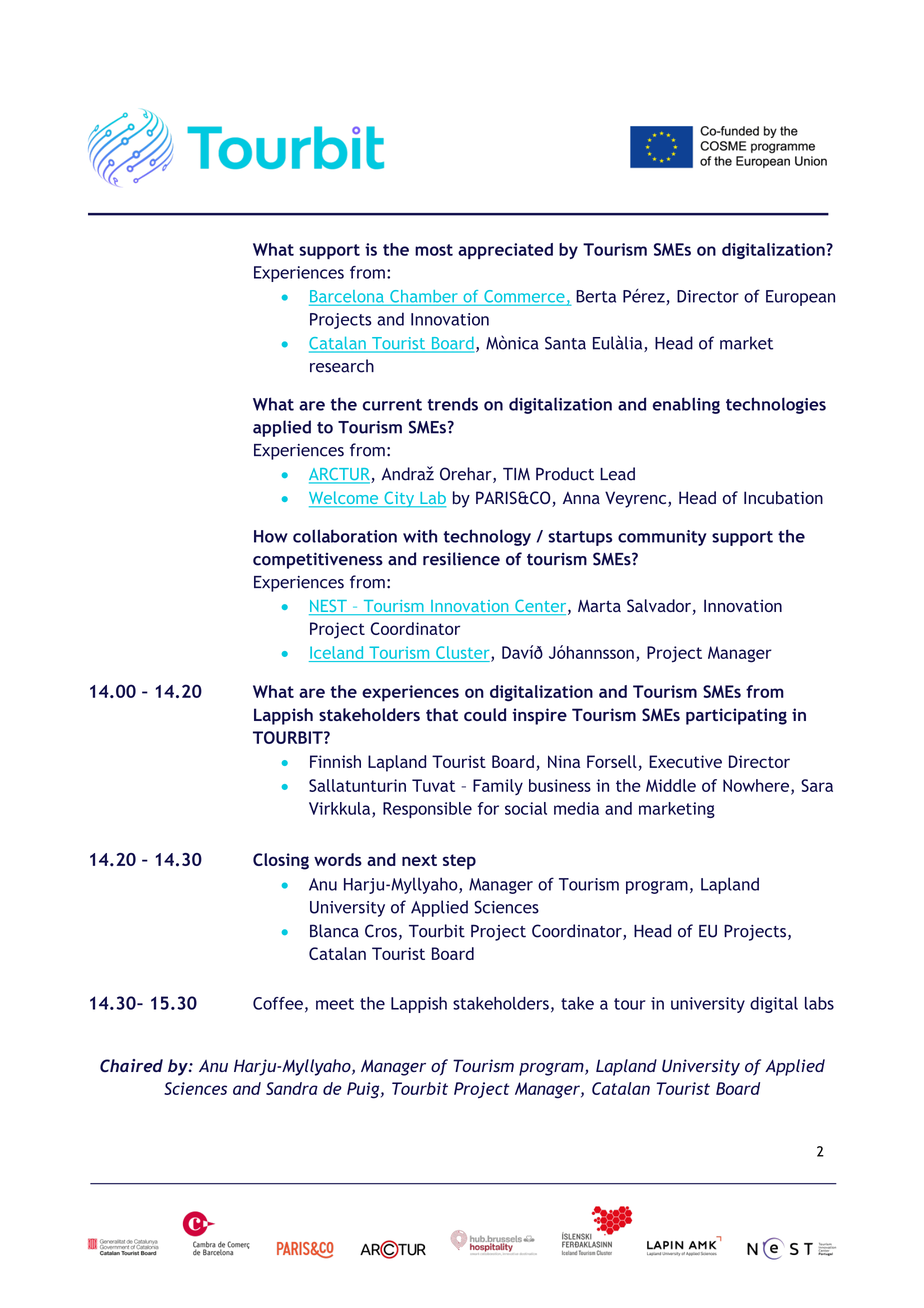 This page has height=1308, width=924. I want to click on appreciated, so click(505, 251).
